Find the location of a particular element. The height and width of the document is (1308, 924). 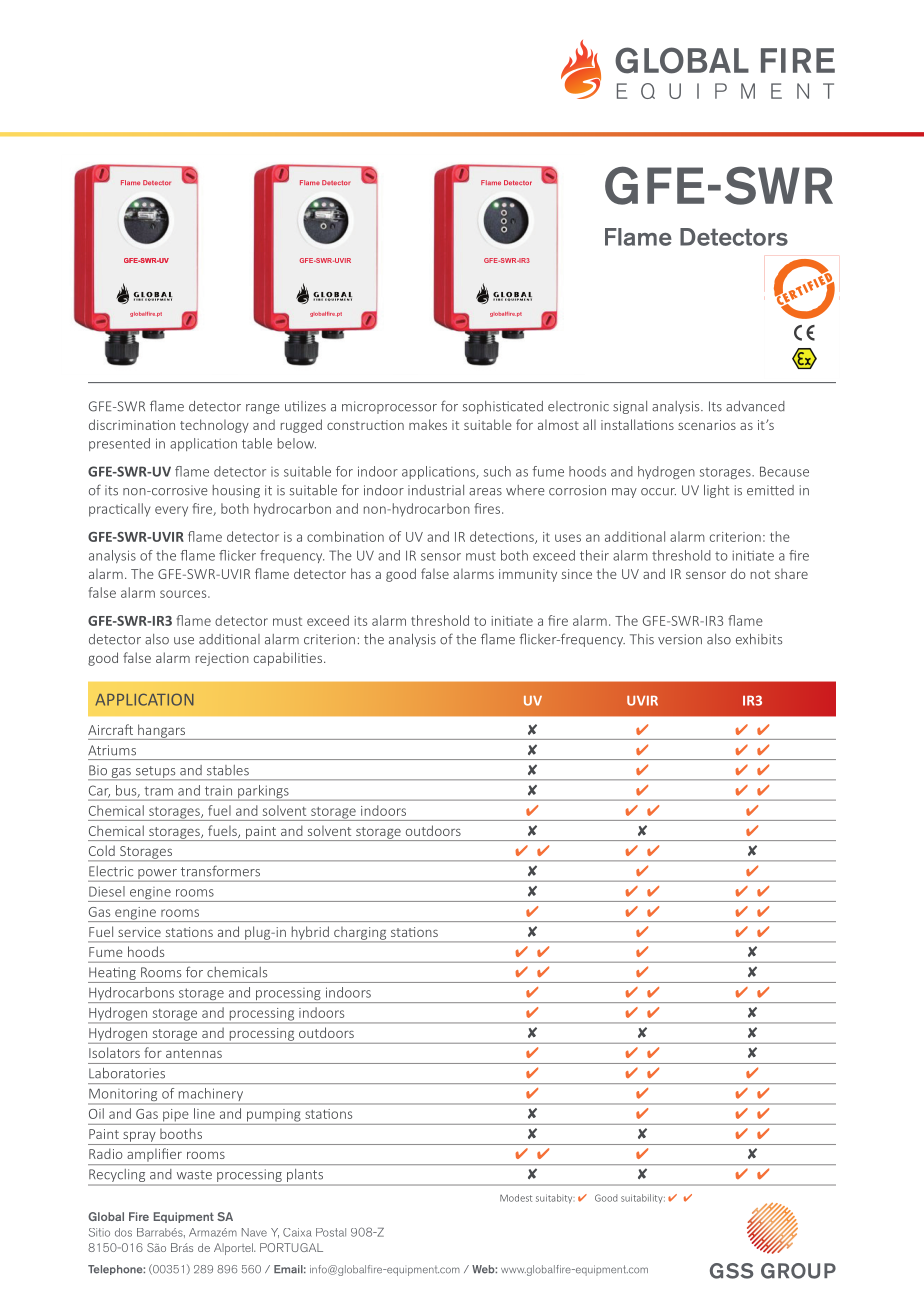

dos is located at coordinates (123, 1232).
